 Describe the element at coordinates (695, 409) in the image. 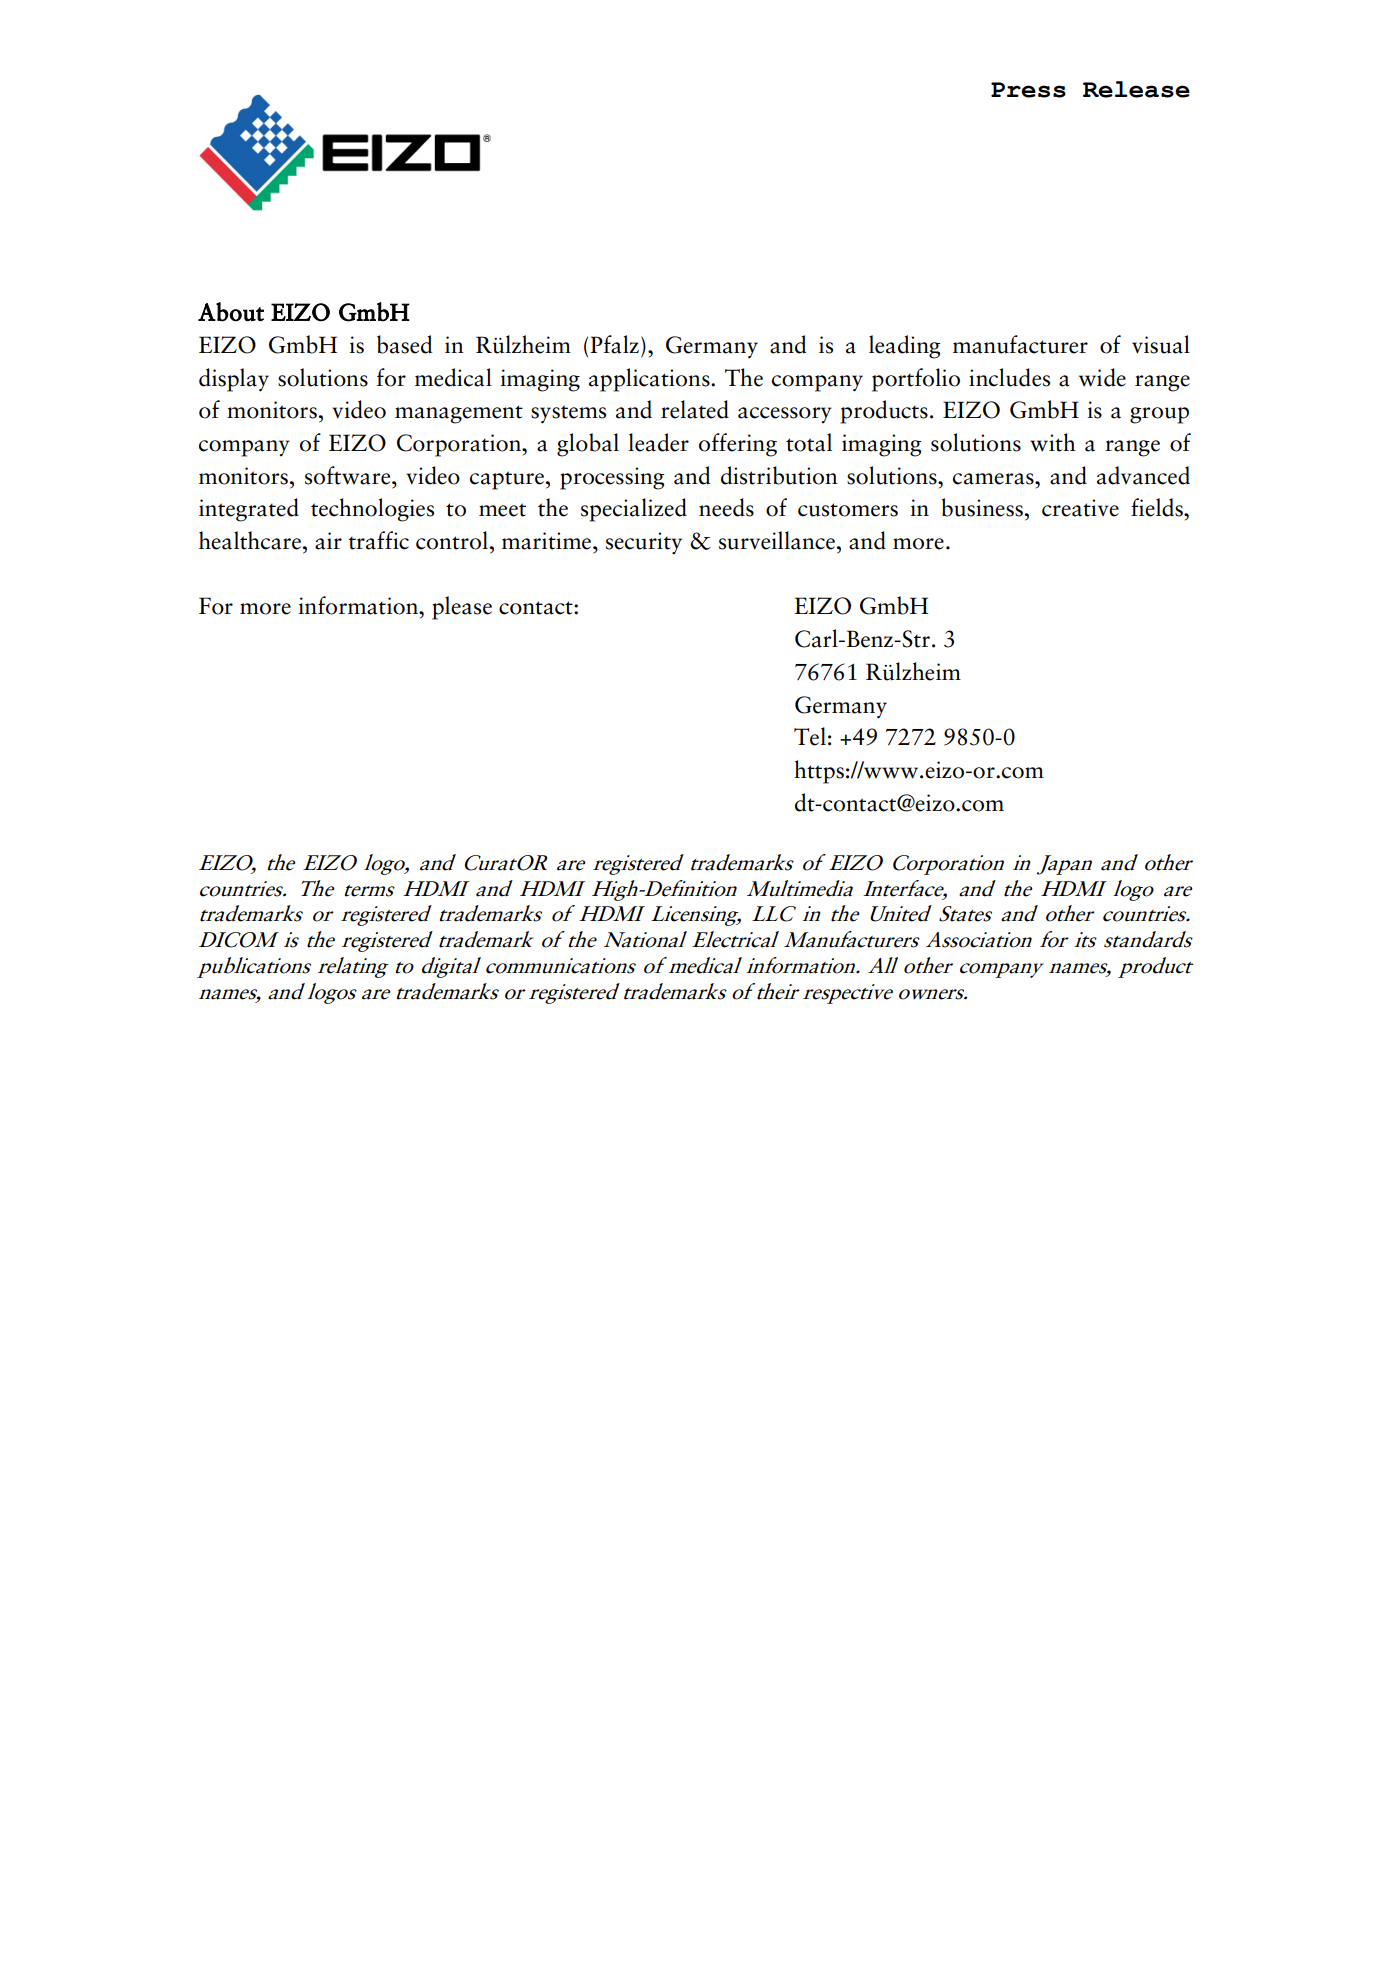

I see `related` at that location.
